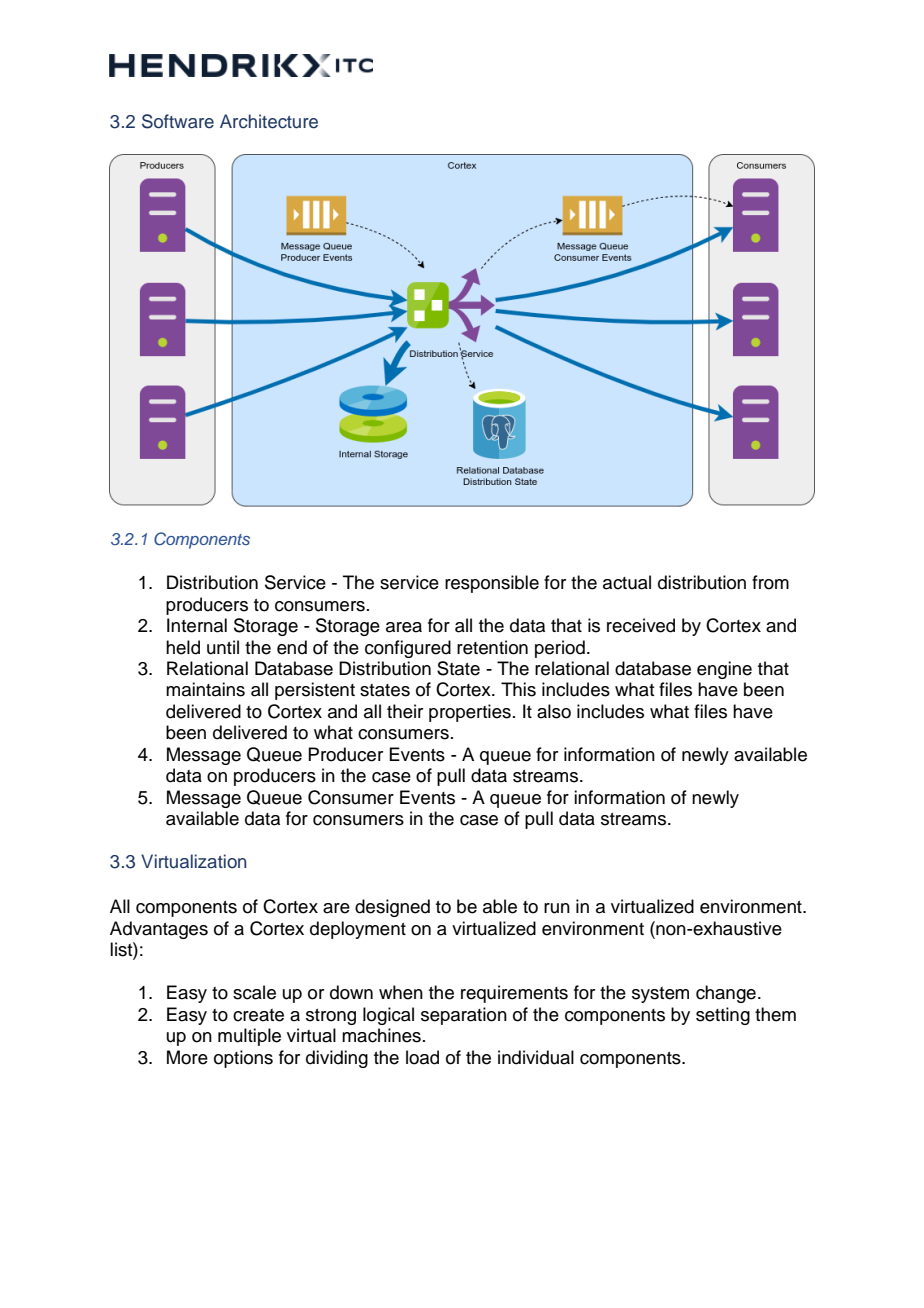  What do you see at coordinates (178, 121) in the image?
I see `Software` at bounding box center [178, 121].
